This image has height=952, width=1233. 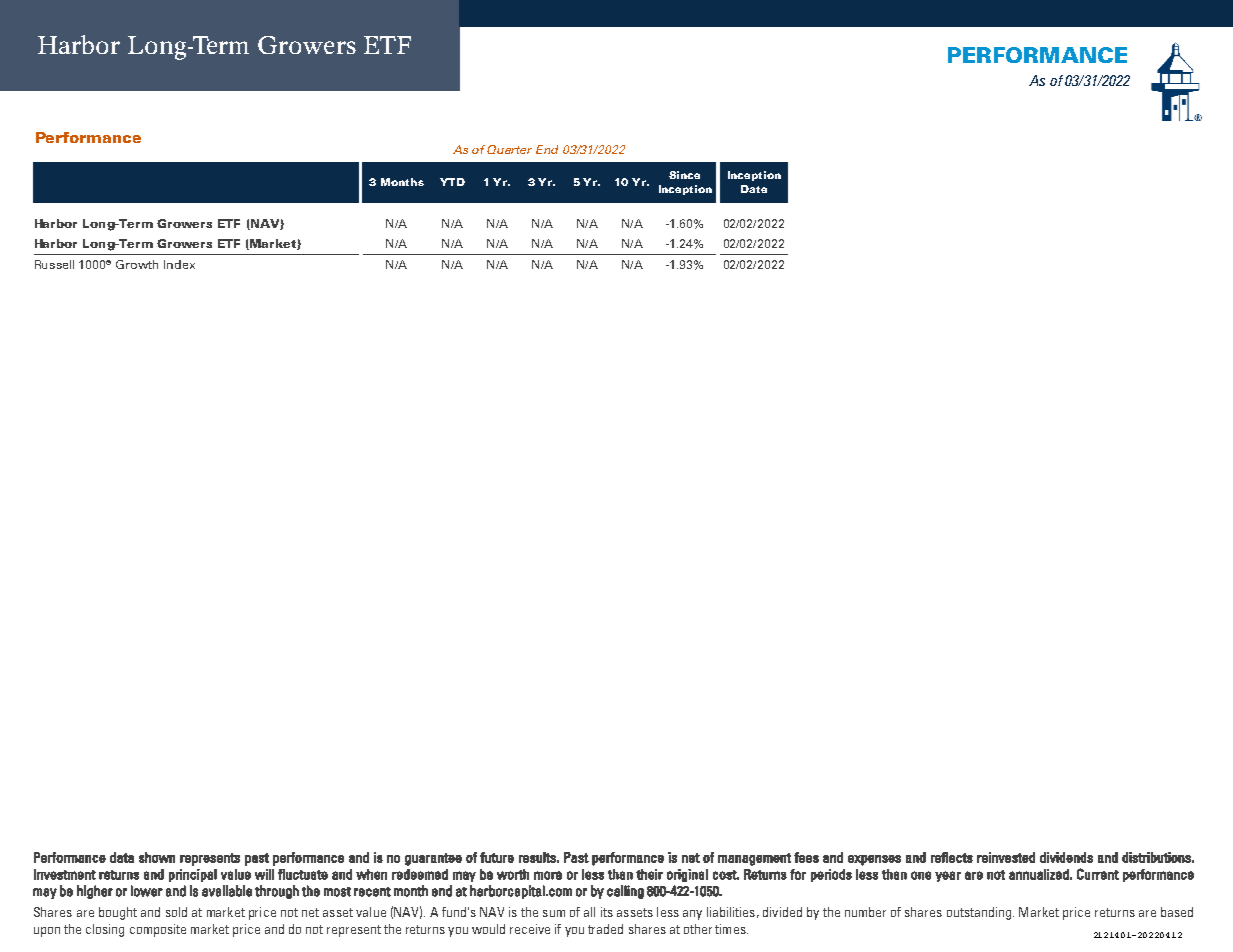 I want to click on shown, so click(x=157, y=857).
